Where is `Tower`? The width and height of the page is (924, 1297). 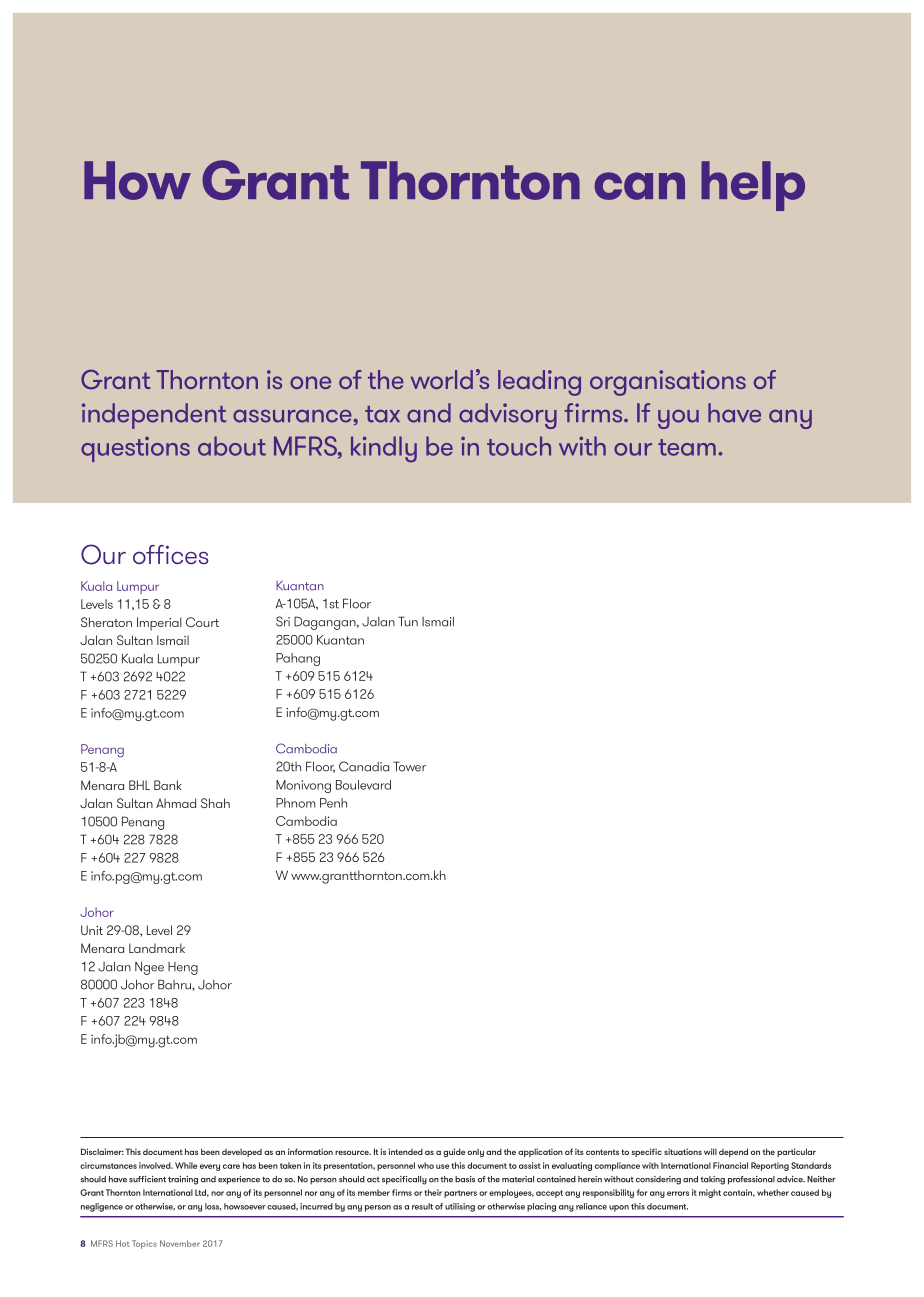
Tower is located at coordinates (409, 766).
